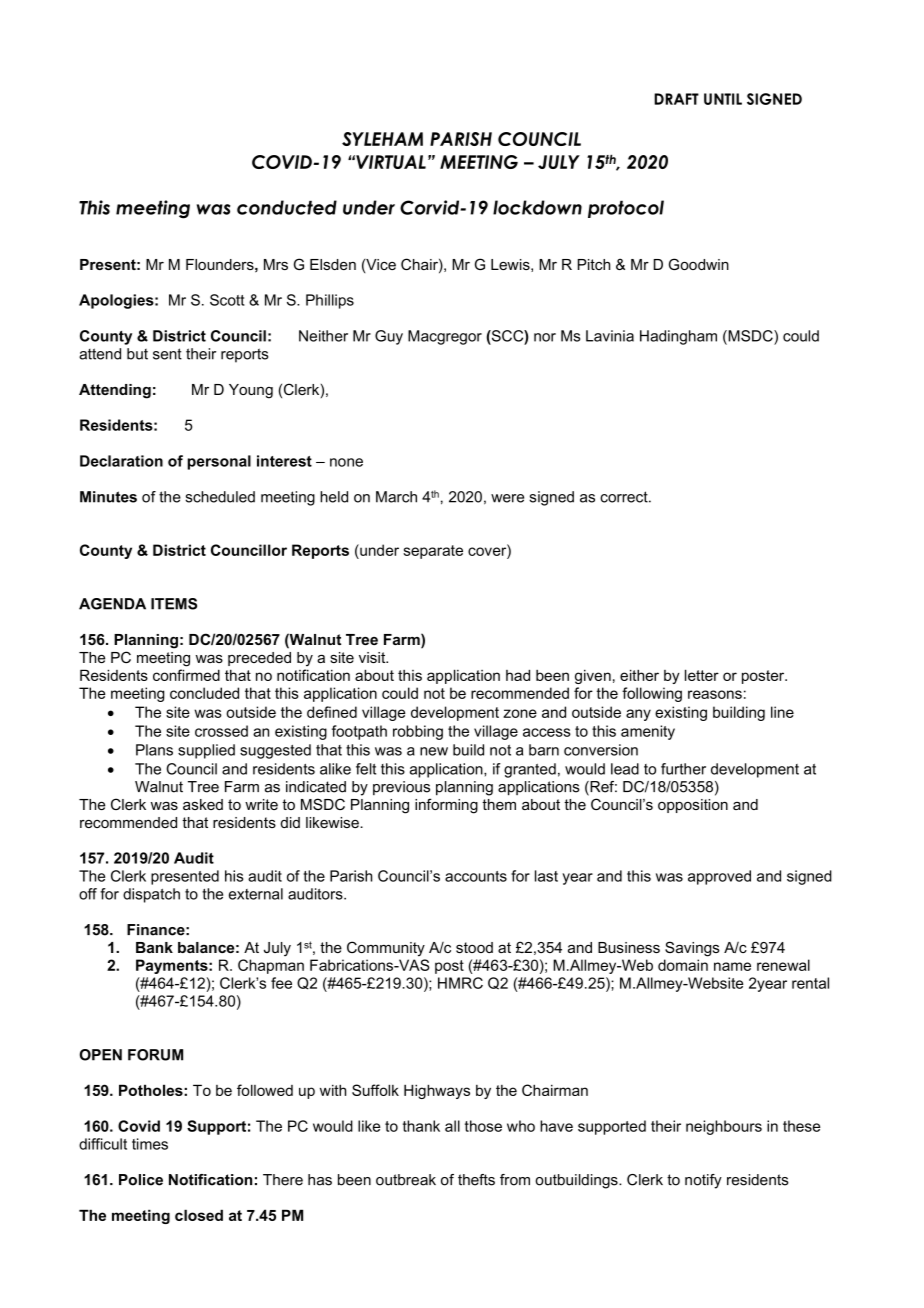 This page has height=1308, width=924. I want to click on Police, so click(141, 1180).
